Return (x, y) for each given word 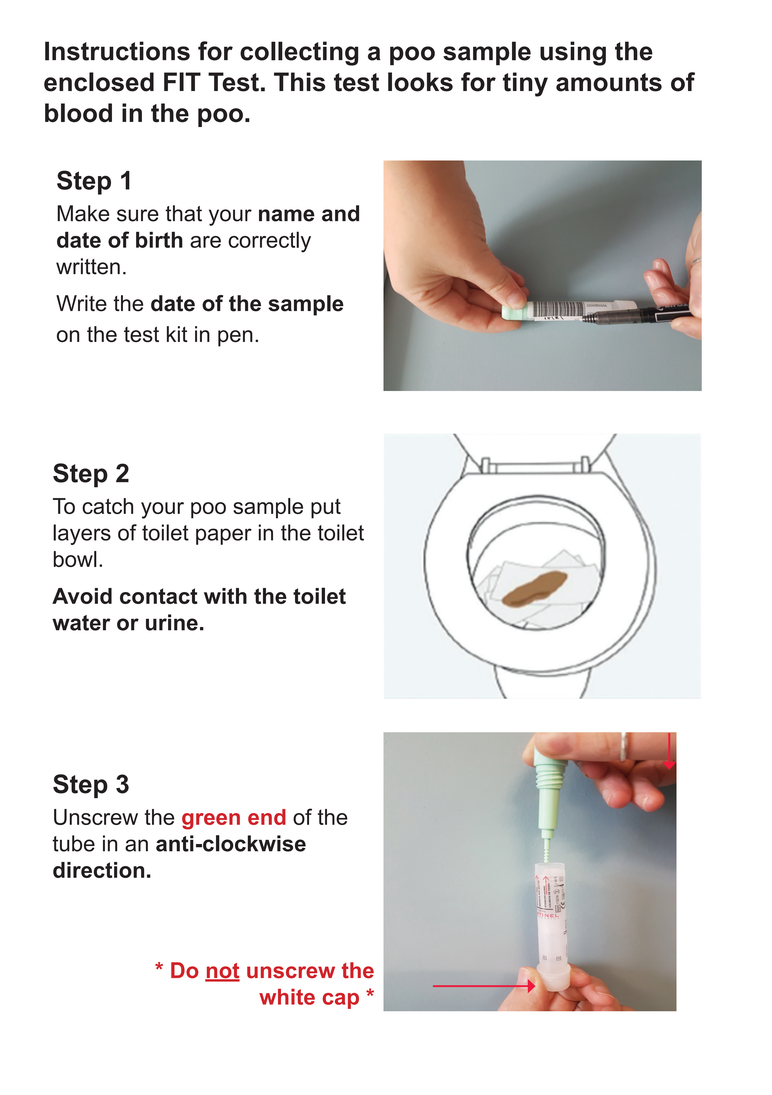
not (222, 972)
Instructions (117, 51)
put (326, 509)
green (211, 821)
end (267, 817)
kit (177, 334)
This (299, 82)
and (340, 213)
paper (224, 536)
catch (107, 506)
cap (341, 1001)
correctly (269, 242)
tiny (525, 84)
